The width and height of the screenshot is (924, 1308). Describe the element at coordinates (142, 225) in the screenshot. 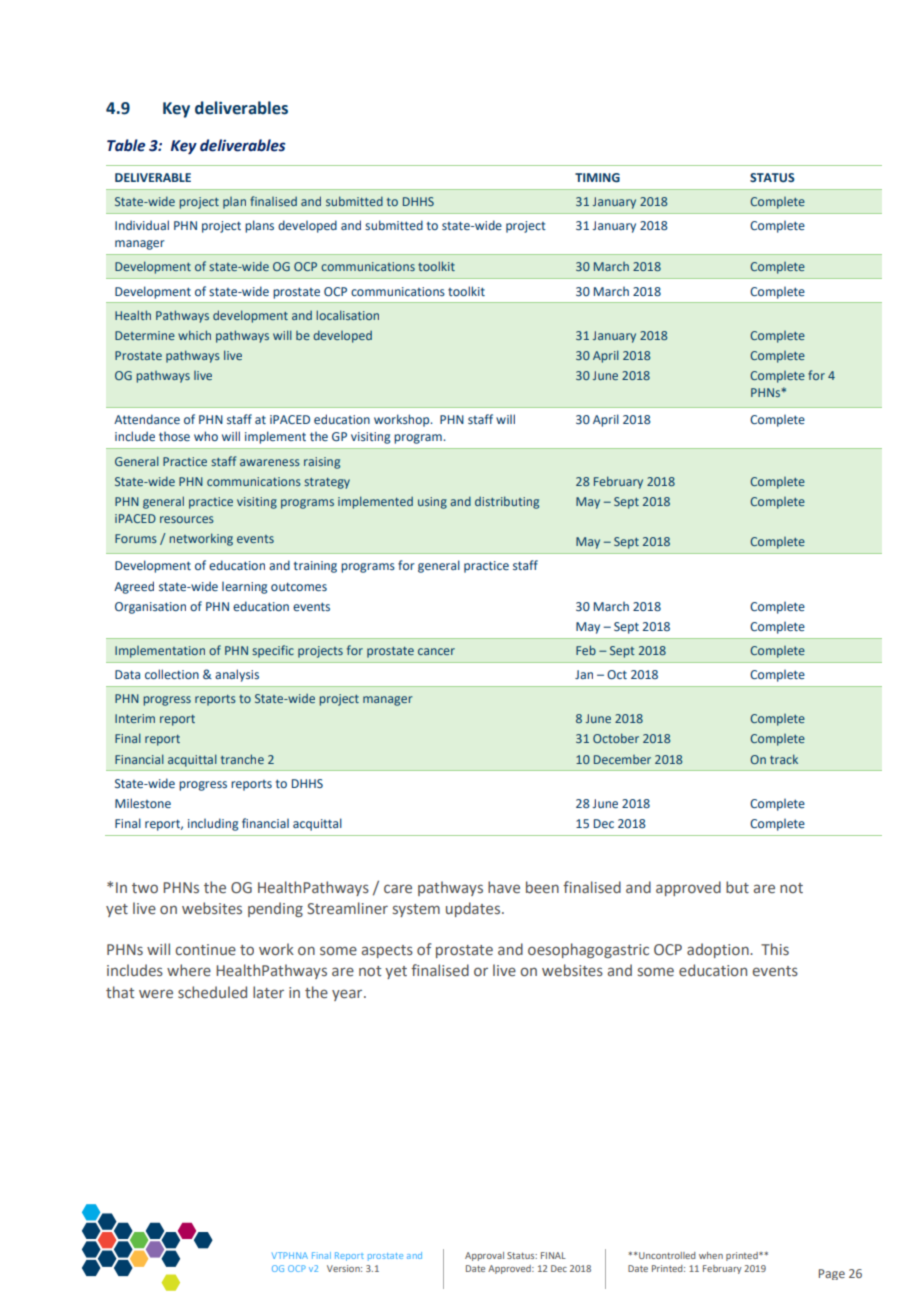

I see `Individual` at that location.
